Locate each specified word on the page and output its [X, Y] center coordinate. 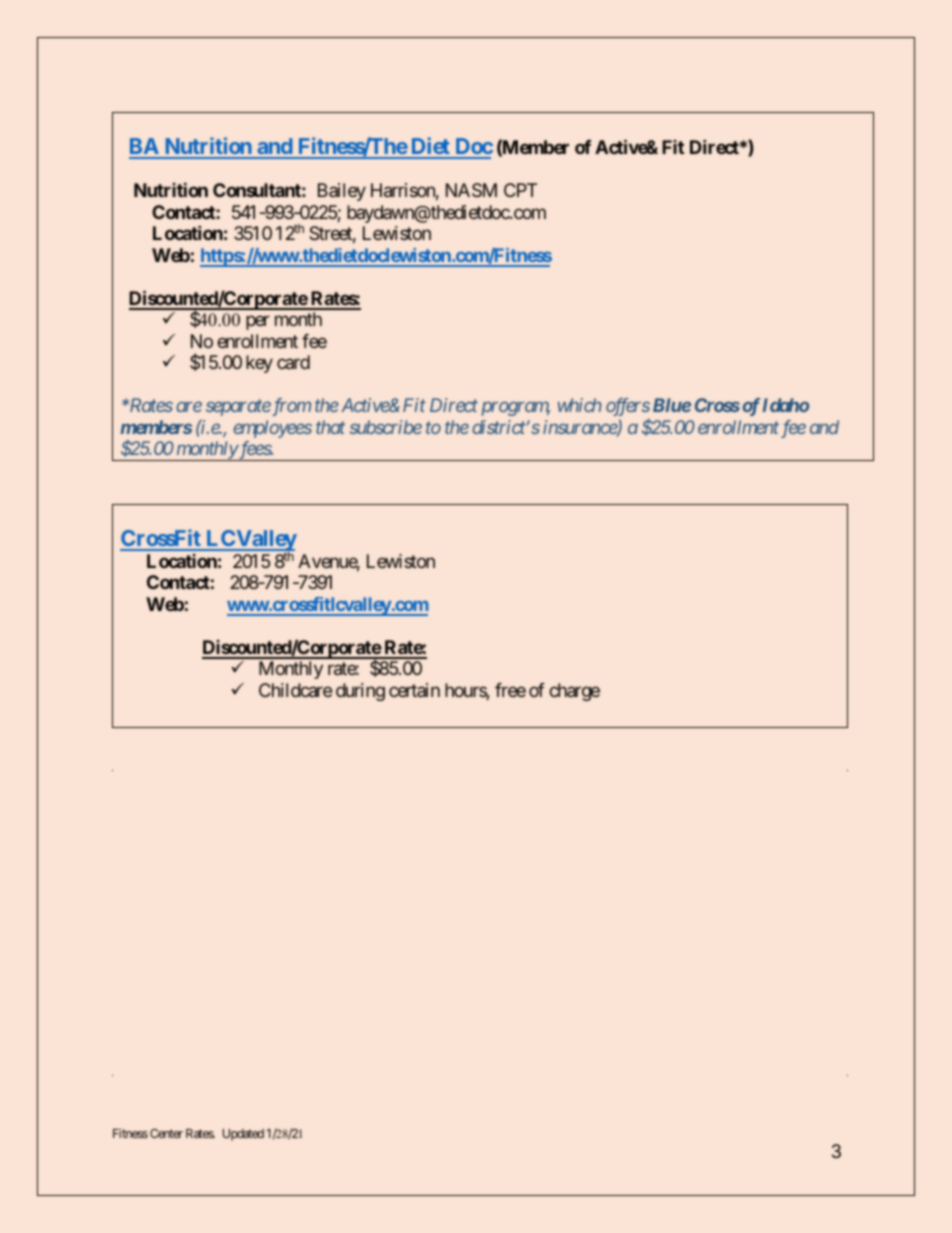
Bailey [342, 192]
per [258, 323]
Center [166, 1133]
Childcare [295, 690]
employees [272, 429]
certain [414, 690]
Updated [243, 1135]
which [580, 405]
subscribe [386, 427]
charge [574, 692]
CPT [520, 190]
